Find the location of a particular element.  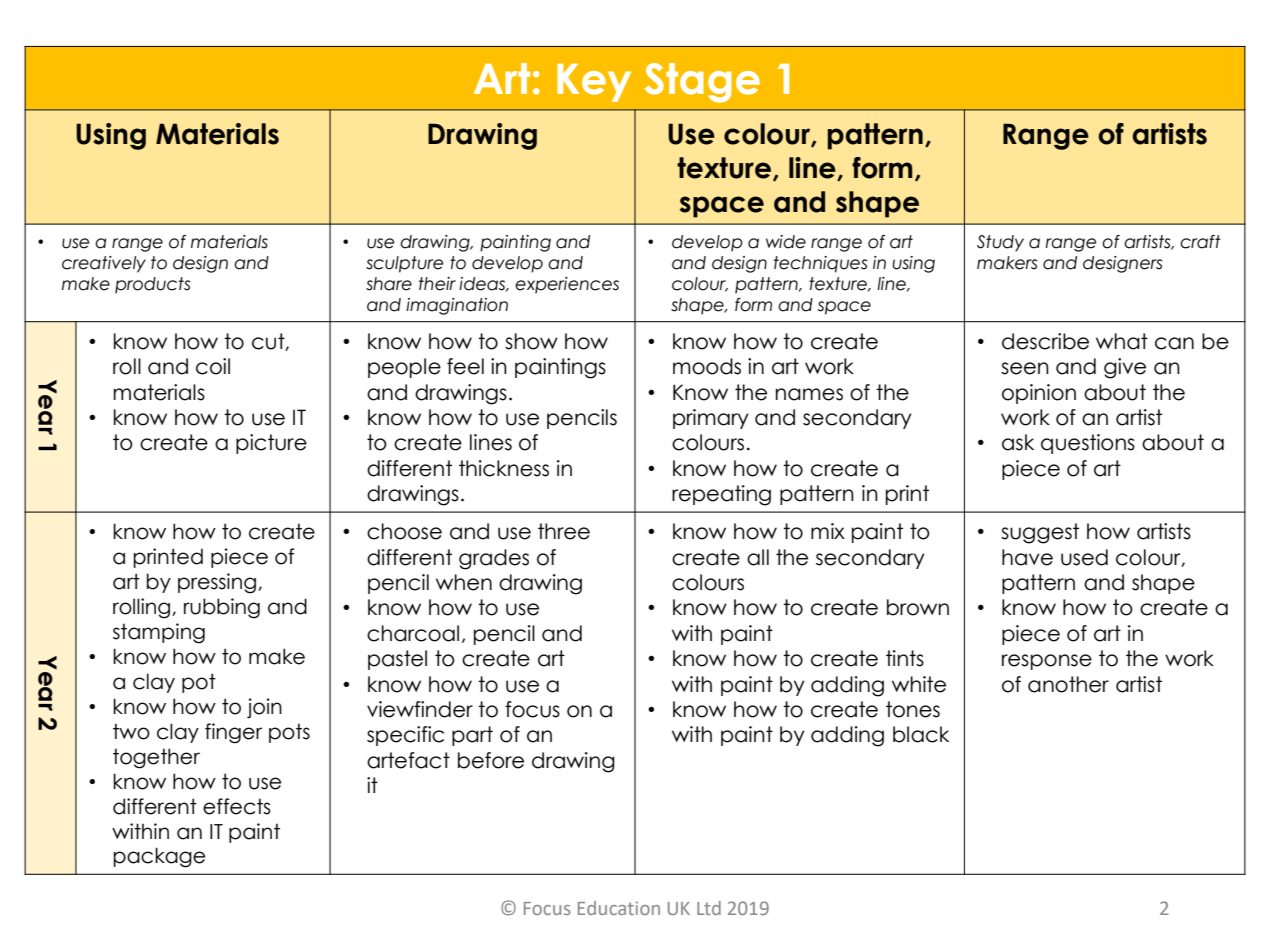

all is located at coordinates (758, 557).
